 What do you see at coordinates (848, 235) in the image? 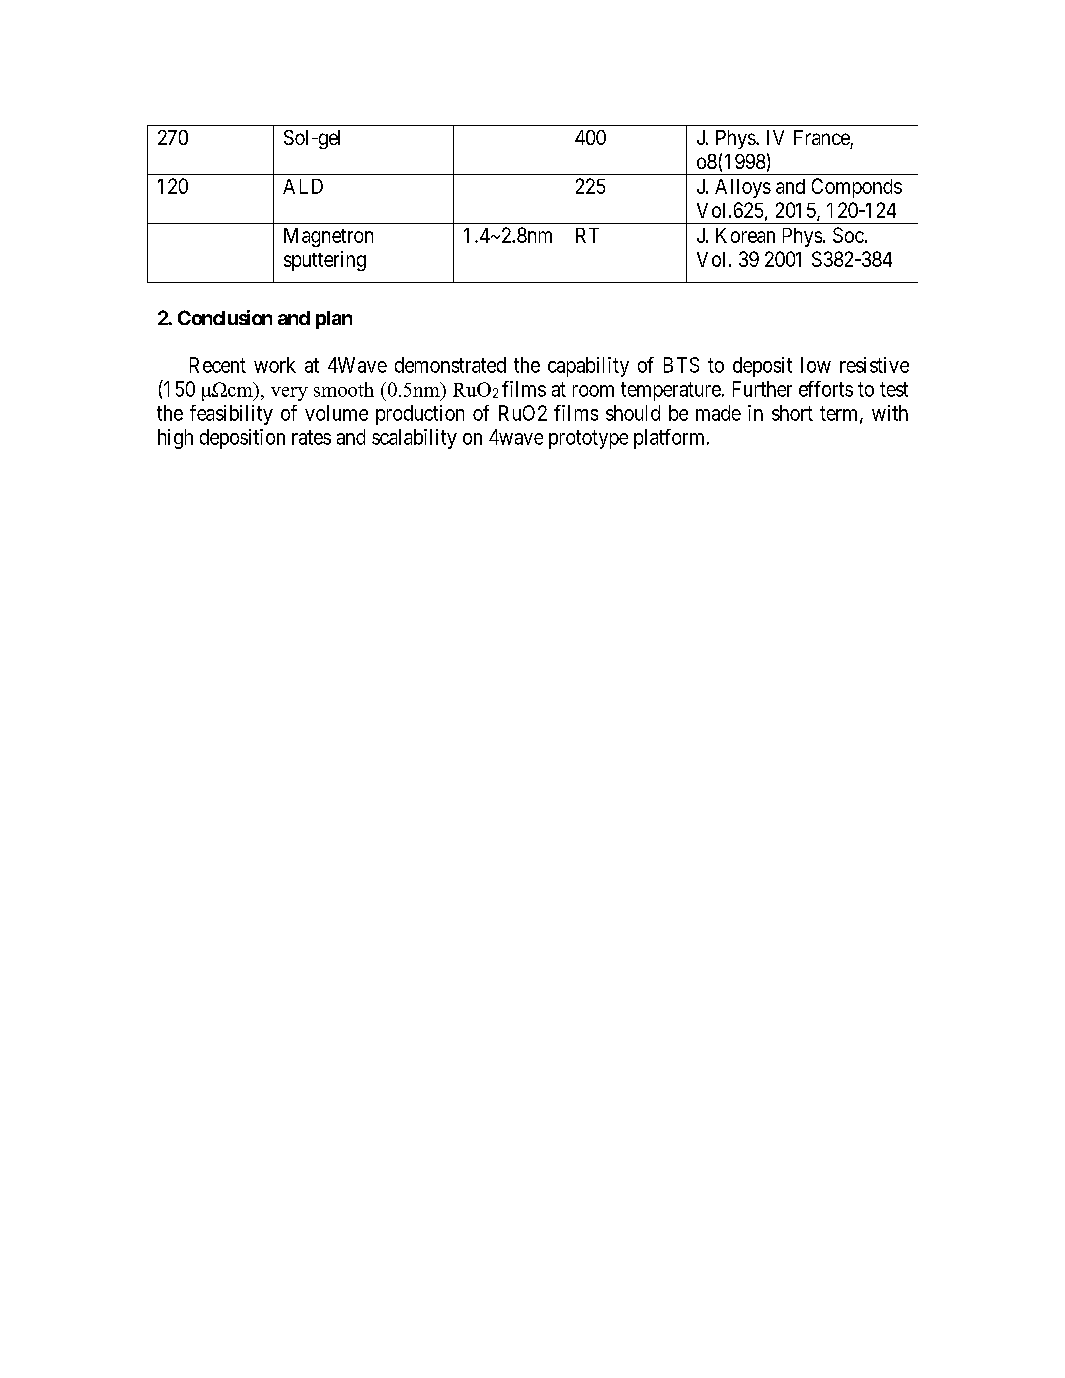
I see `Soc` at bounding box center [848, 235].
